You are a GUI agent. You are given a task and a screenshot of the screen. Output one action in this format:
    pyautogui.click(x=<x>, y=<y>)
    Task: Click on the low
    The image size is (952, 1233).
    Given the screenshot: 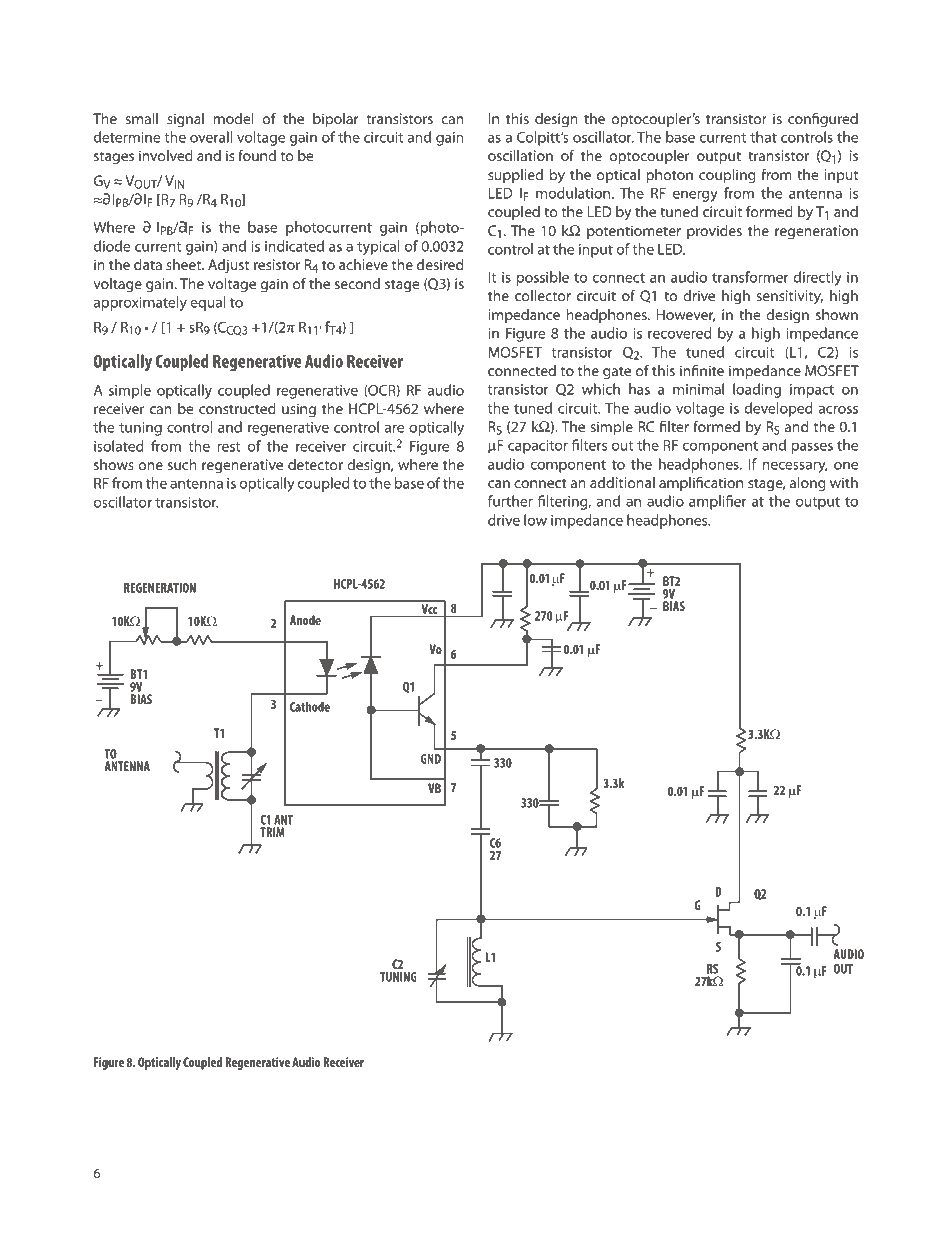 What is the action you would take?
    pyautogui.click(x=535, y=520)
